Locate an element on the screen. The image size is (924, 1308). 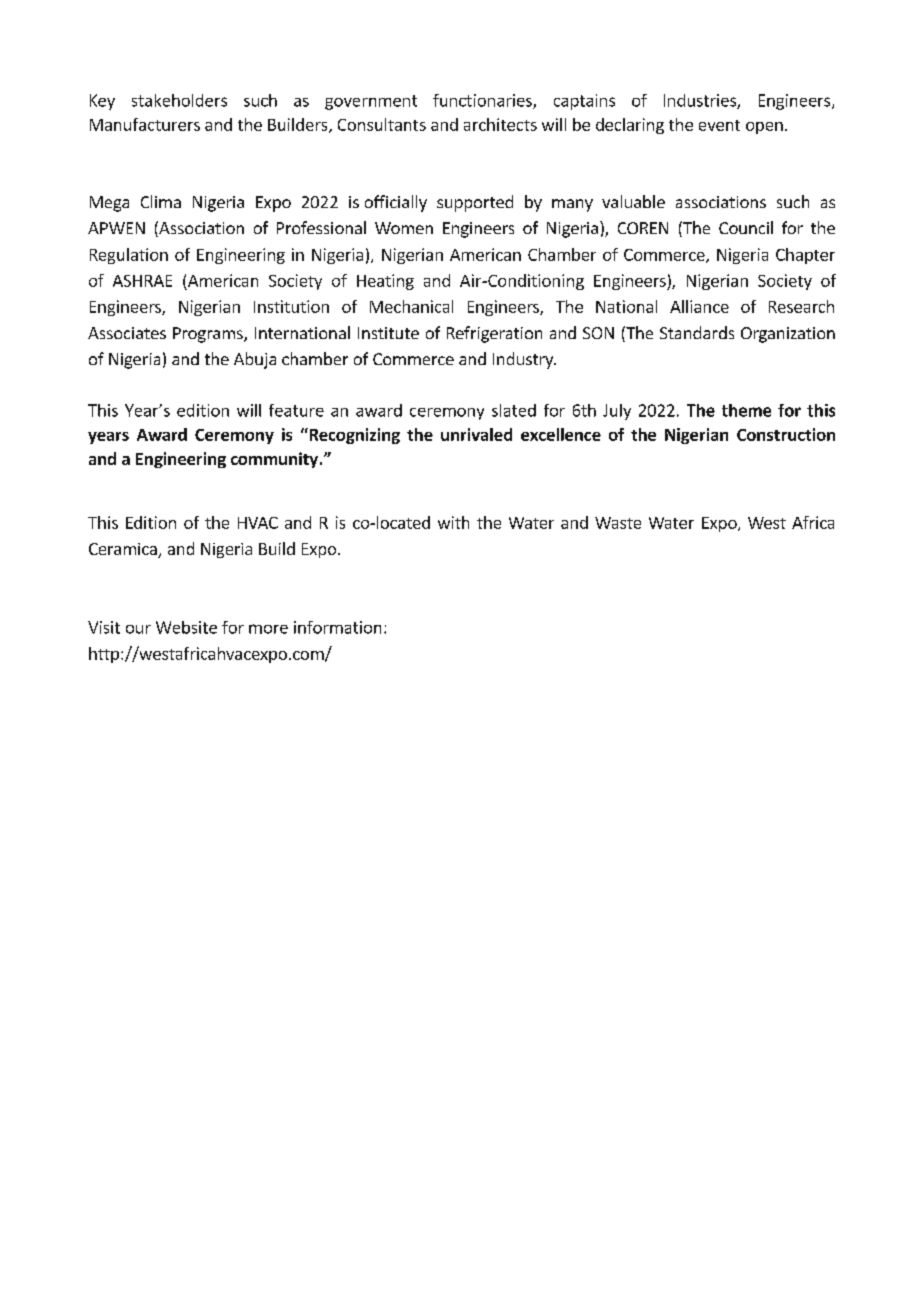
Waste is located at coordinates (618, 523).
